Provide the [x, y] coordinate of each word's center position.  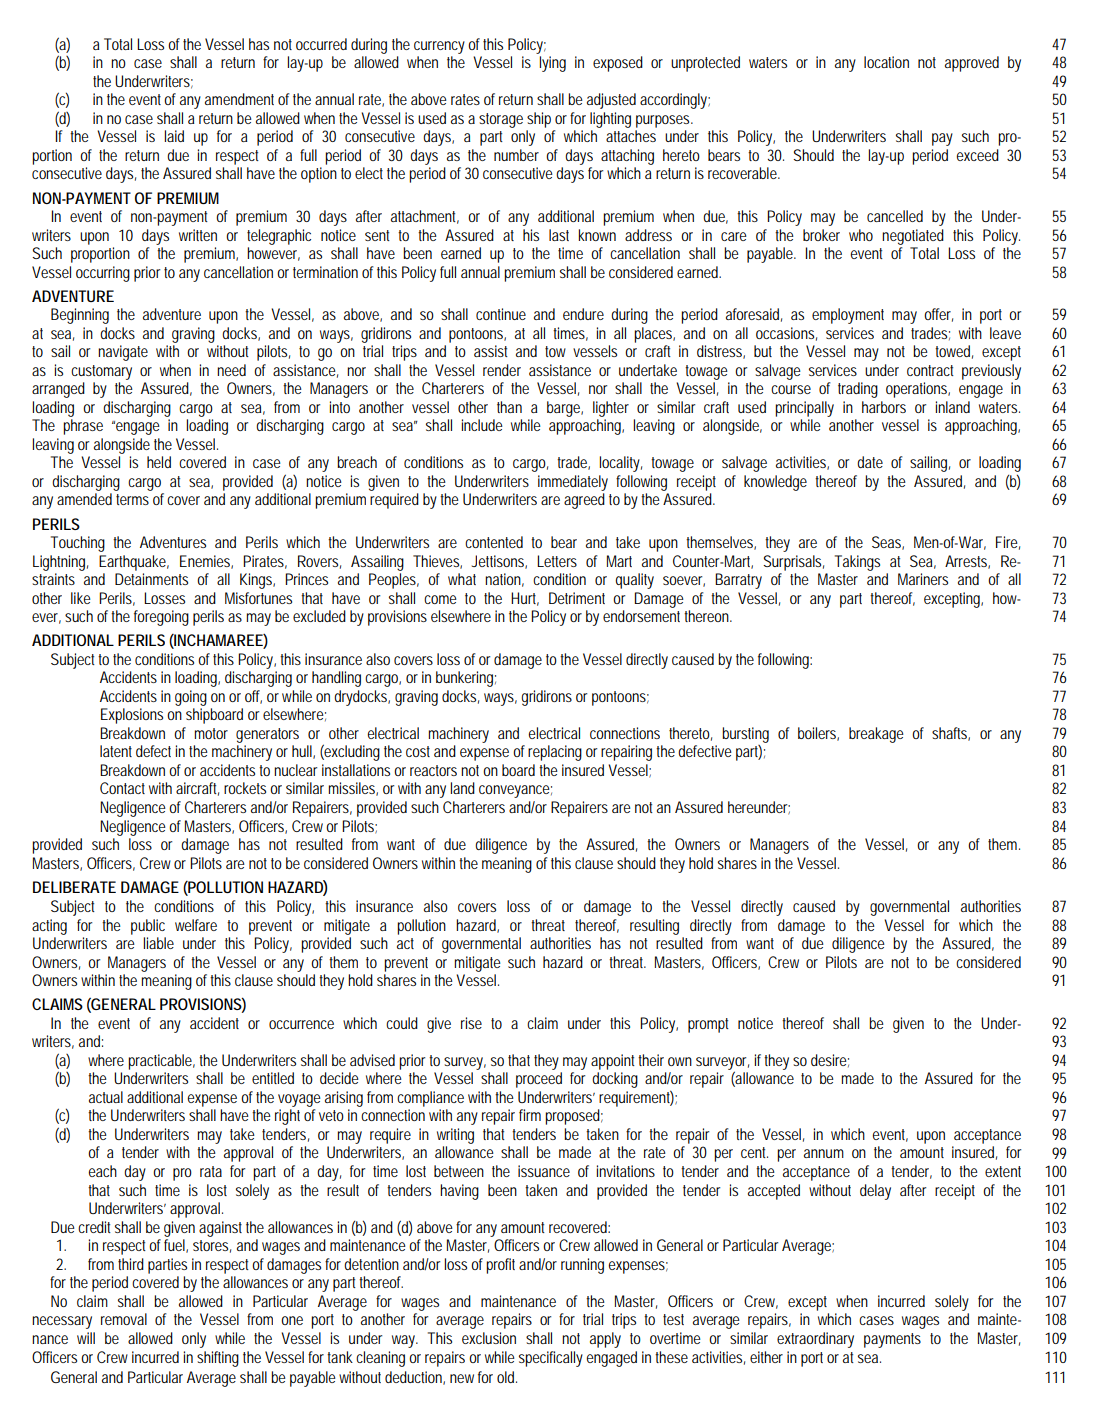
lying [552, 64]
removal [124, 1319]
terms [132, 499]
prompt [708, 1025]
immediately [573, 483]
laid [174, 136]
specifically [551, 1359]
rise [471, 1023]
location [886, 62]
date [870, 462]
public [148, 927]
